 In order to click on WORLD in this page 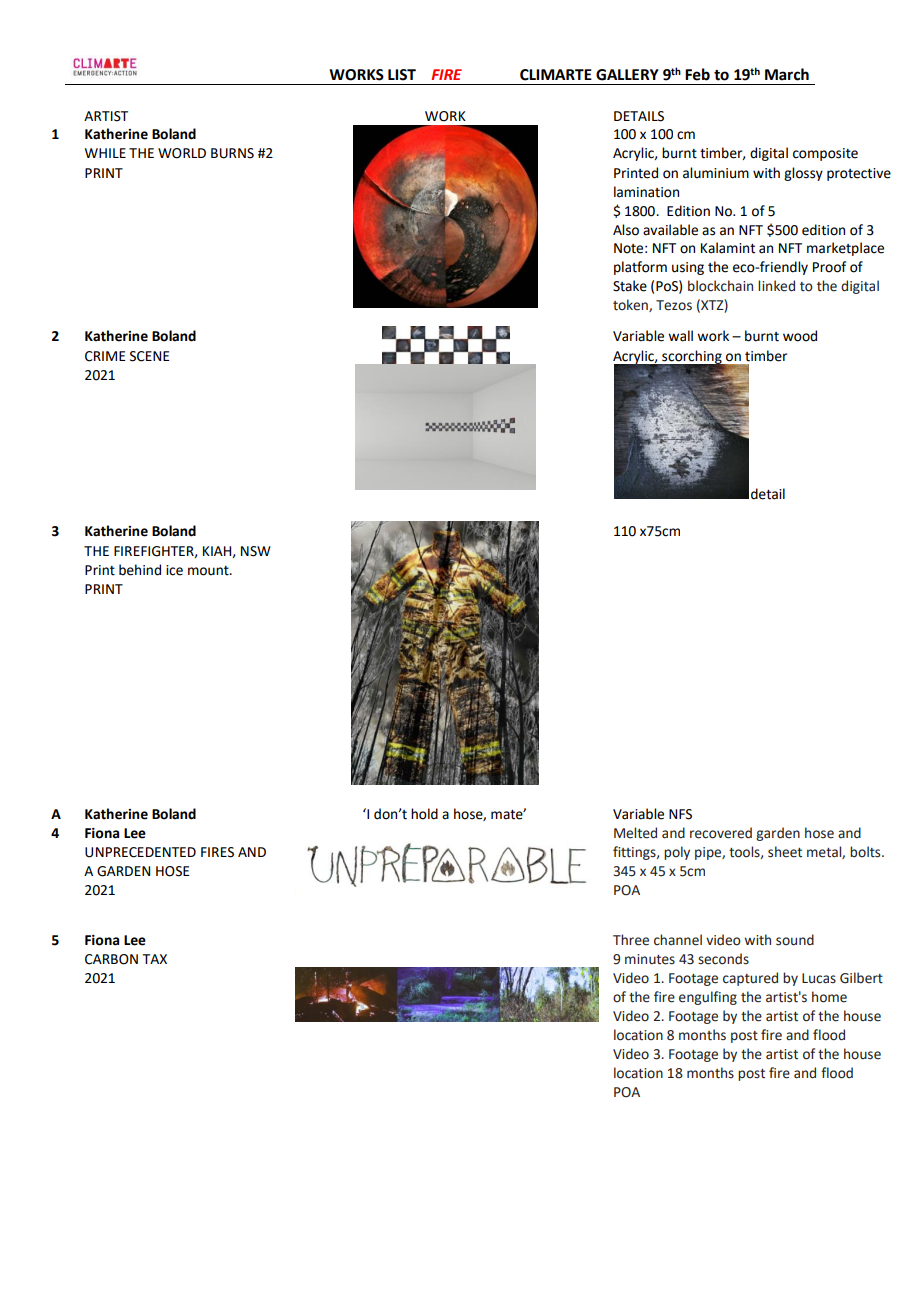, I will do `click(182, 153)`.
